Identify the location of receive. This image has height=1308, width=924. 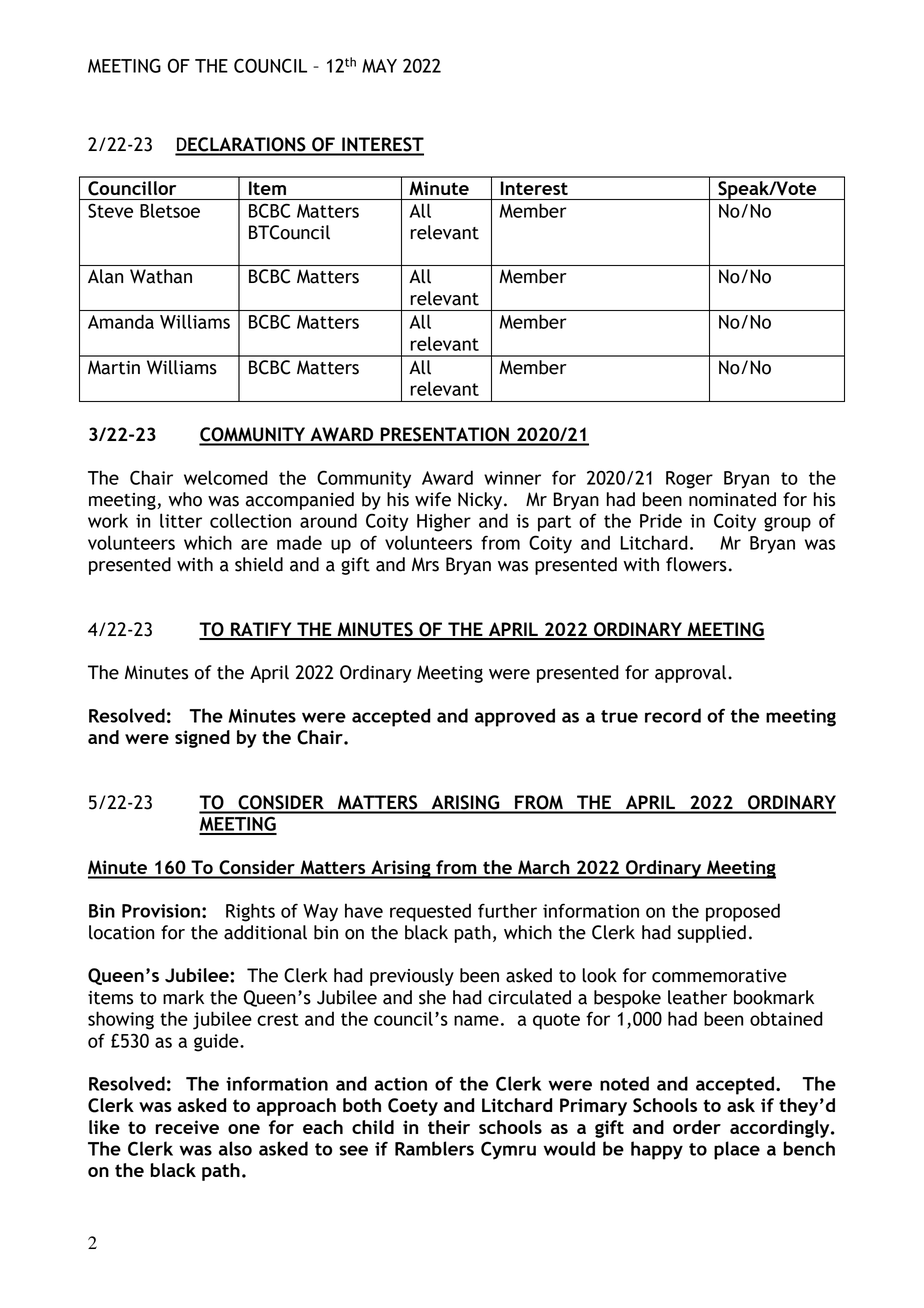
(187, 1127).
